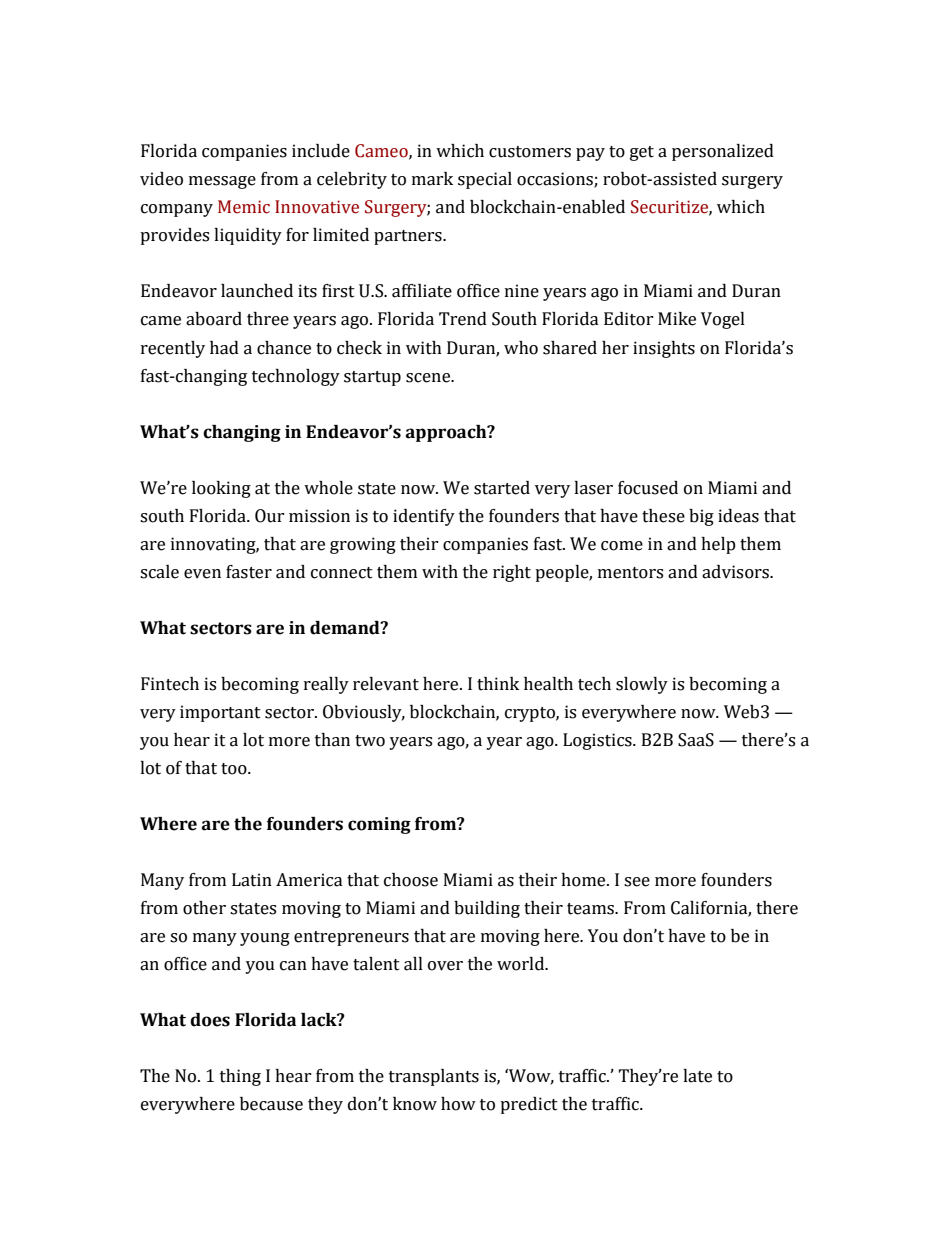 This screenshot has width=952, height=1233. I want to click on message, so click(222, 182).
